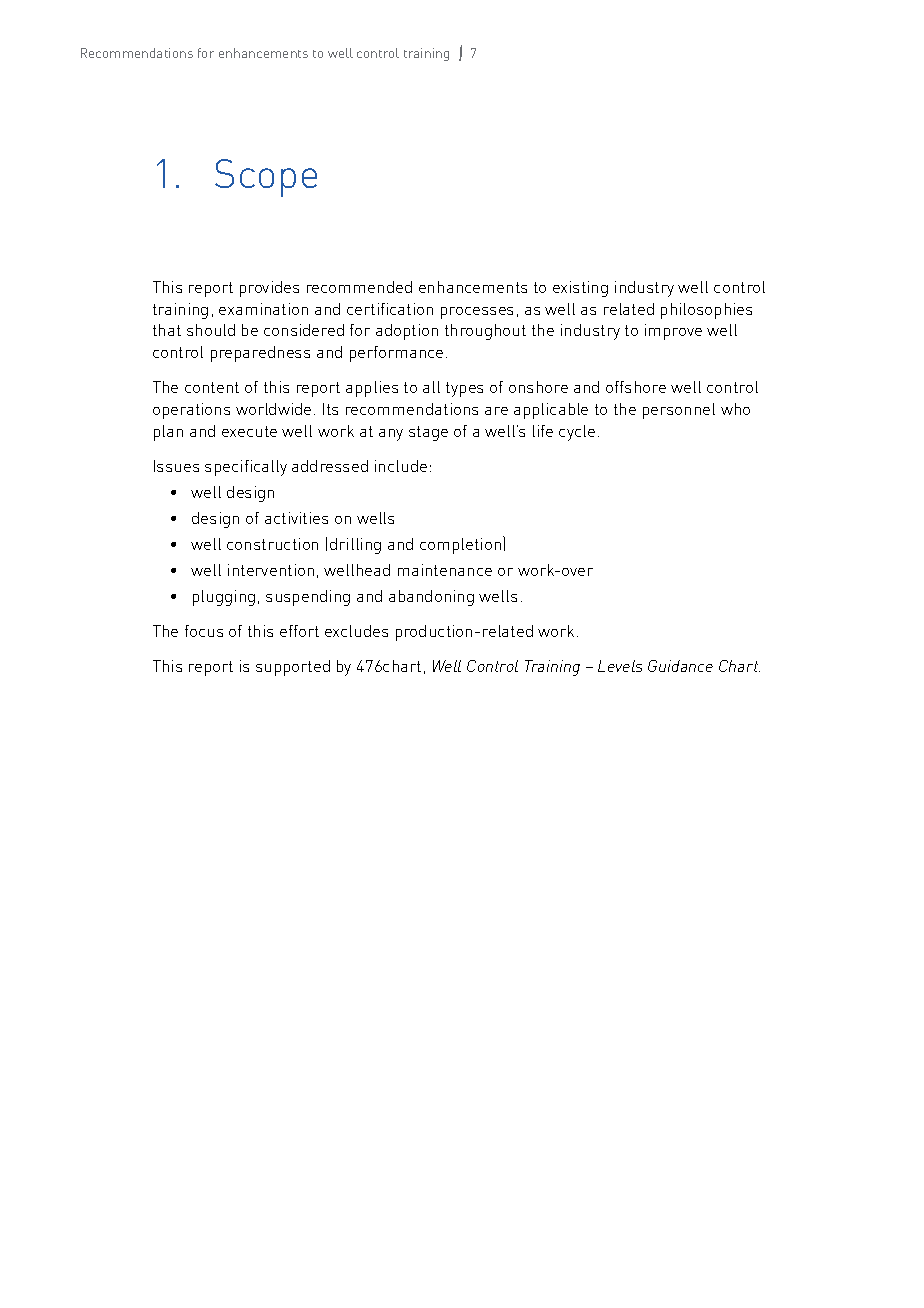 The height and width of the screenshot is (1308, 924). I want to click on Guidance, so click(680, 666).
